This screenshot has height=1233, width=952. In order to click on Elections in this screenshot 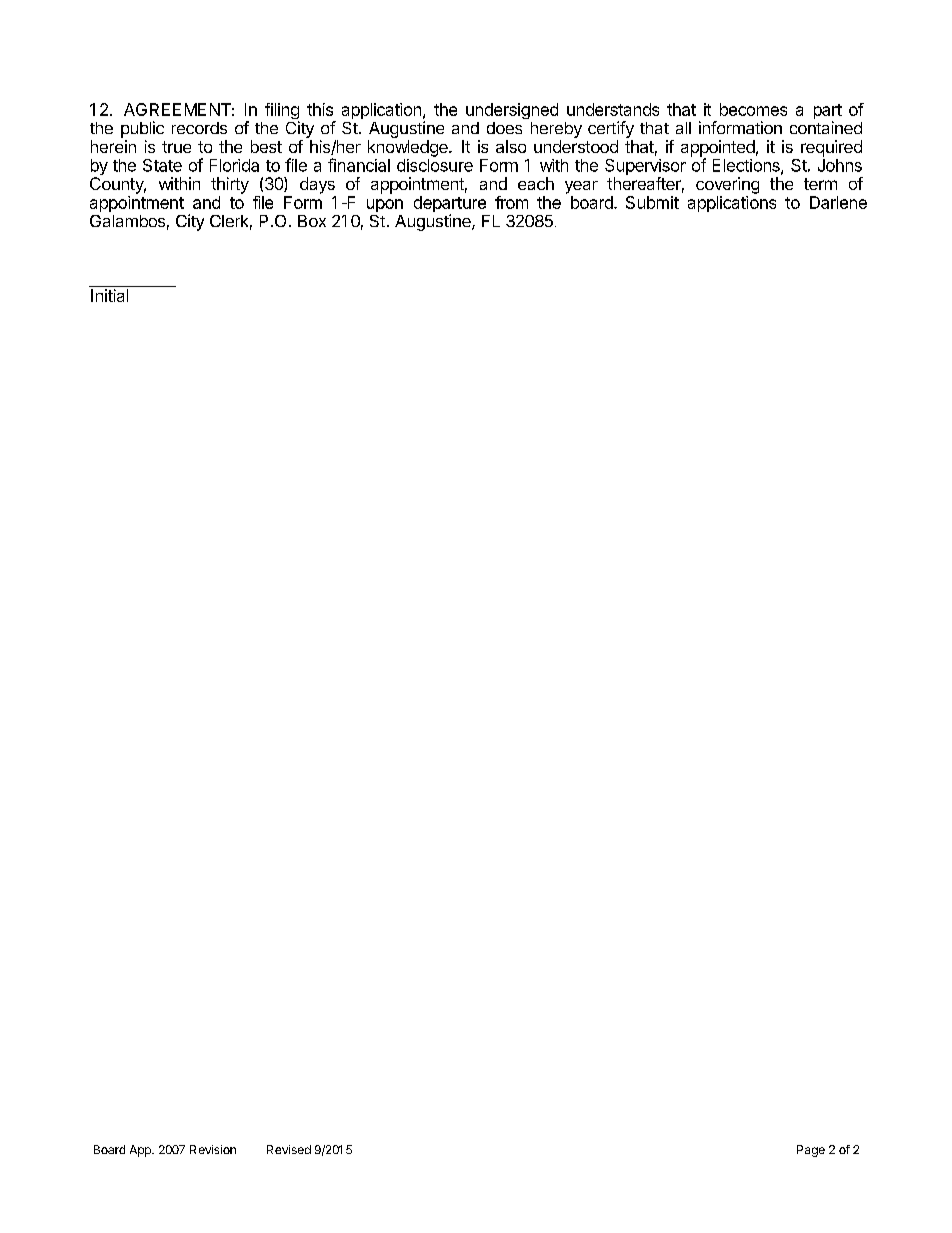, I will do `click(747, 166)`.
